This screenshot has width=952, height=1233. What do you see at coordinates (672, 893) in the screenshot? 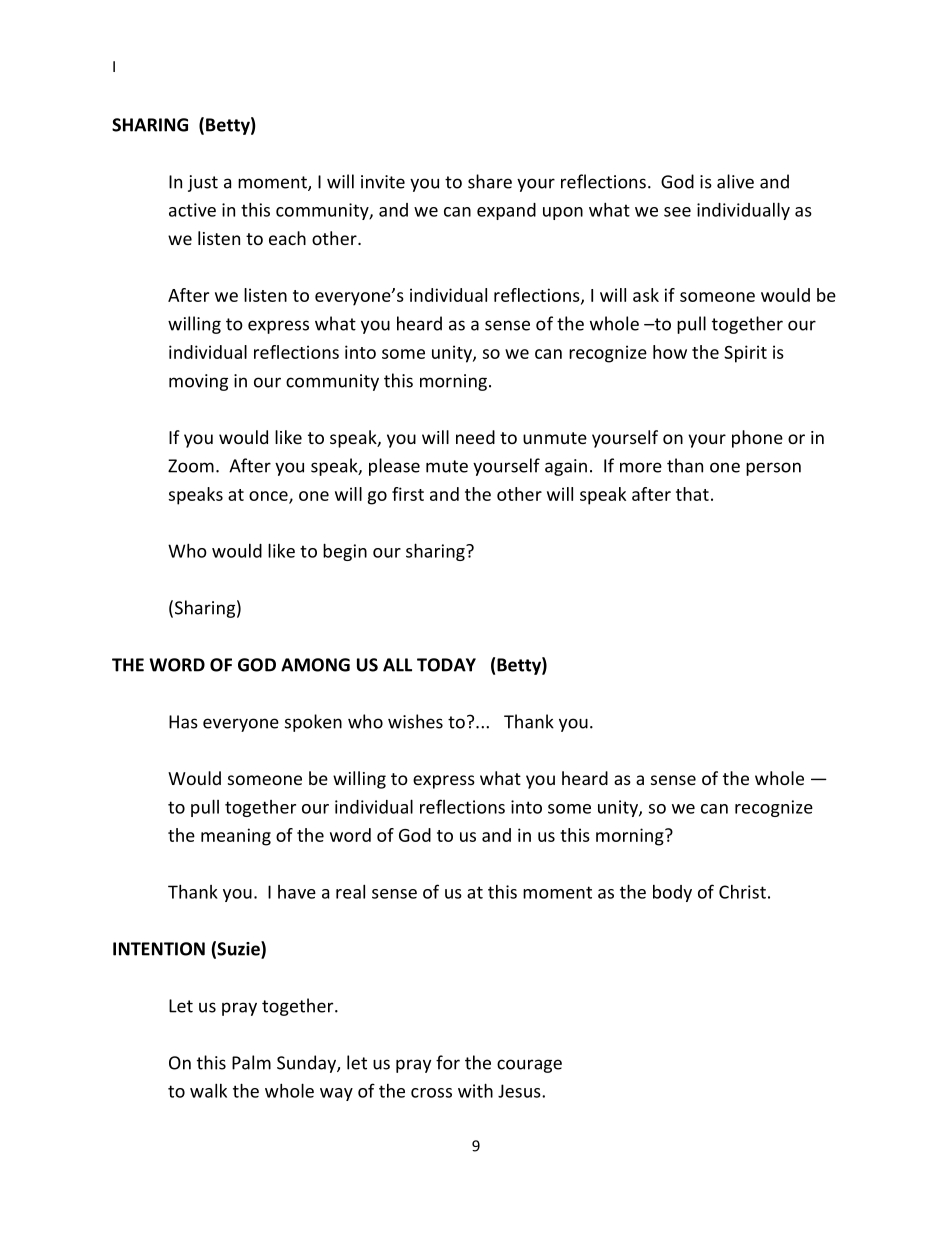
I see `body` at bounding box center [672, 893].
